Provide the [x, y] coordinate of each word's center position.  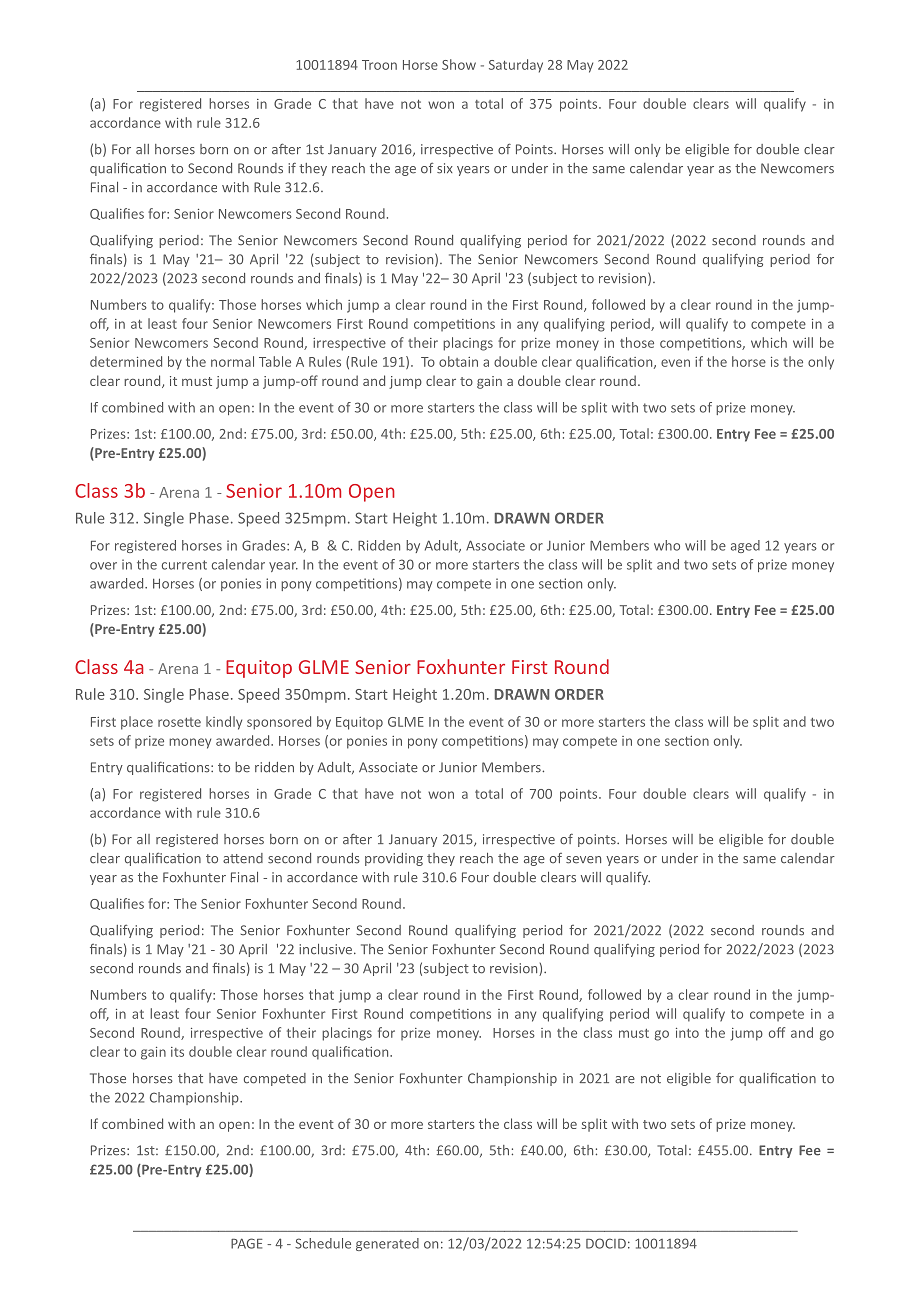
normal [232, 361]
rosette [179, 722]
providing [394, 859]
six [445, 168]
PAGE [246, 1243]
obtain [458, 361]
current [184, 565]
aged [745, 546]
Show [459, 64]
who [667, 545]
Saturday [516, 66]
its [177, 1052]
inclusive [325, 949]
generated [387, 1244]
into [687, 1033]
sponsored [279, 723]
